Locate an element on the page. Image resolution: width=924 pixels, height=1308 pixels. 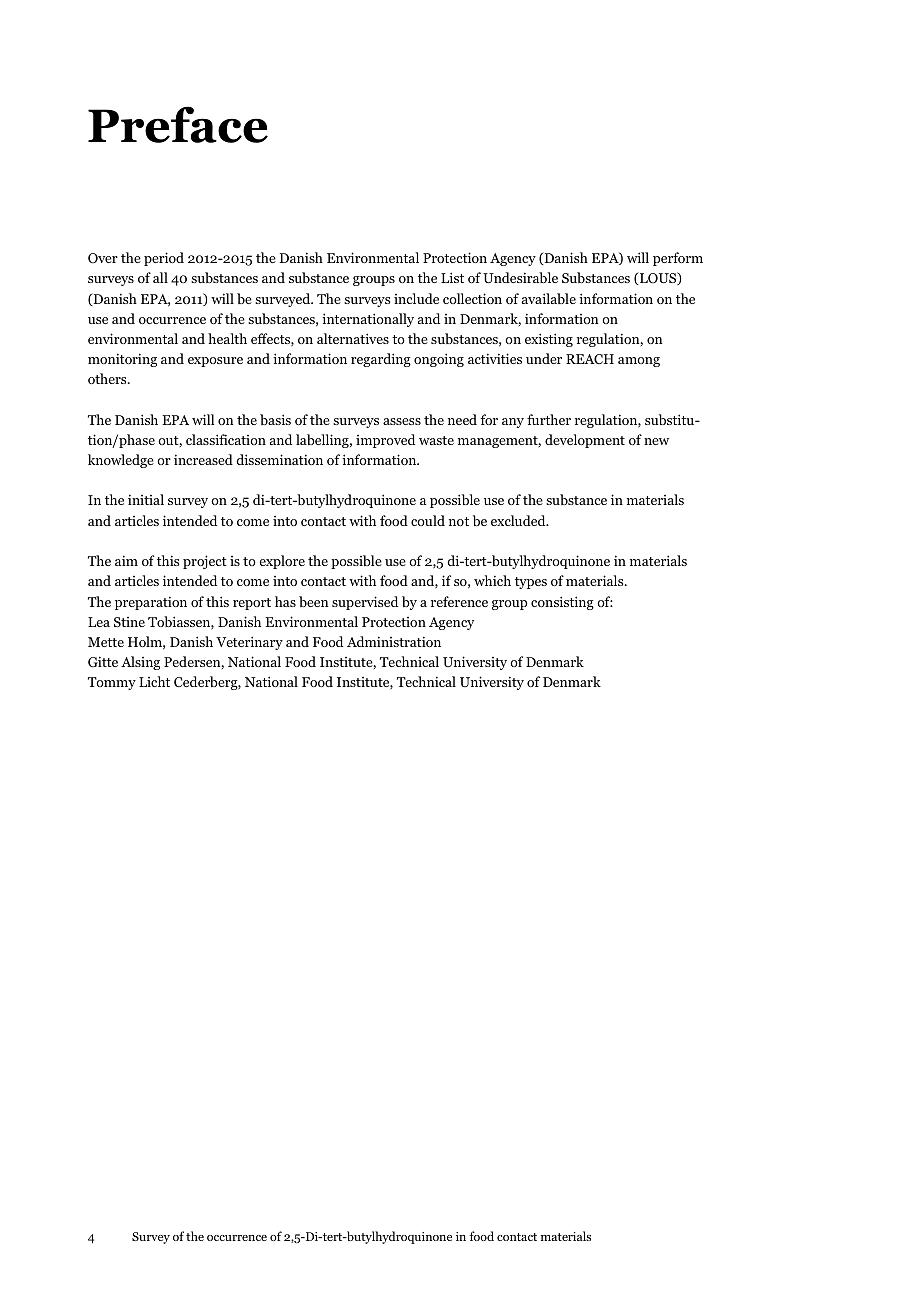
further is located at coordinates (549, 419).
